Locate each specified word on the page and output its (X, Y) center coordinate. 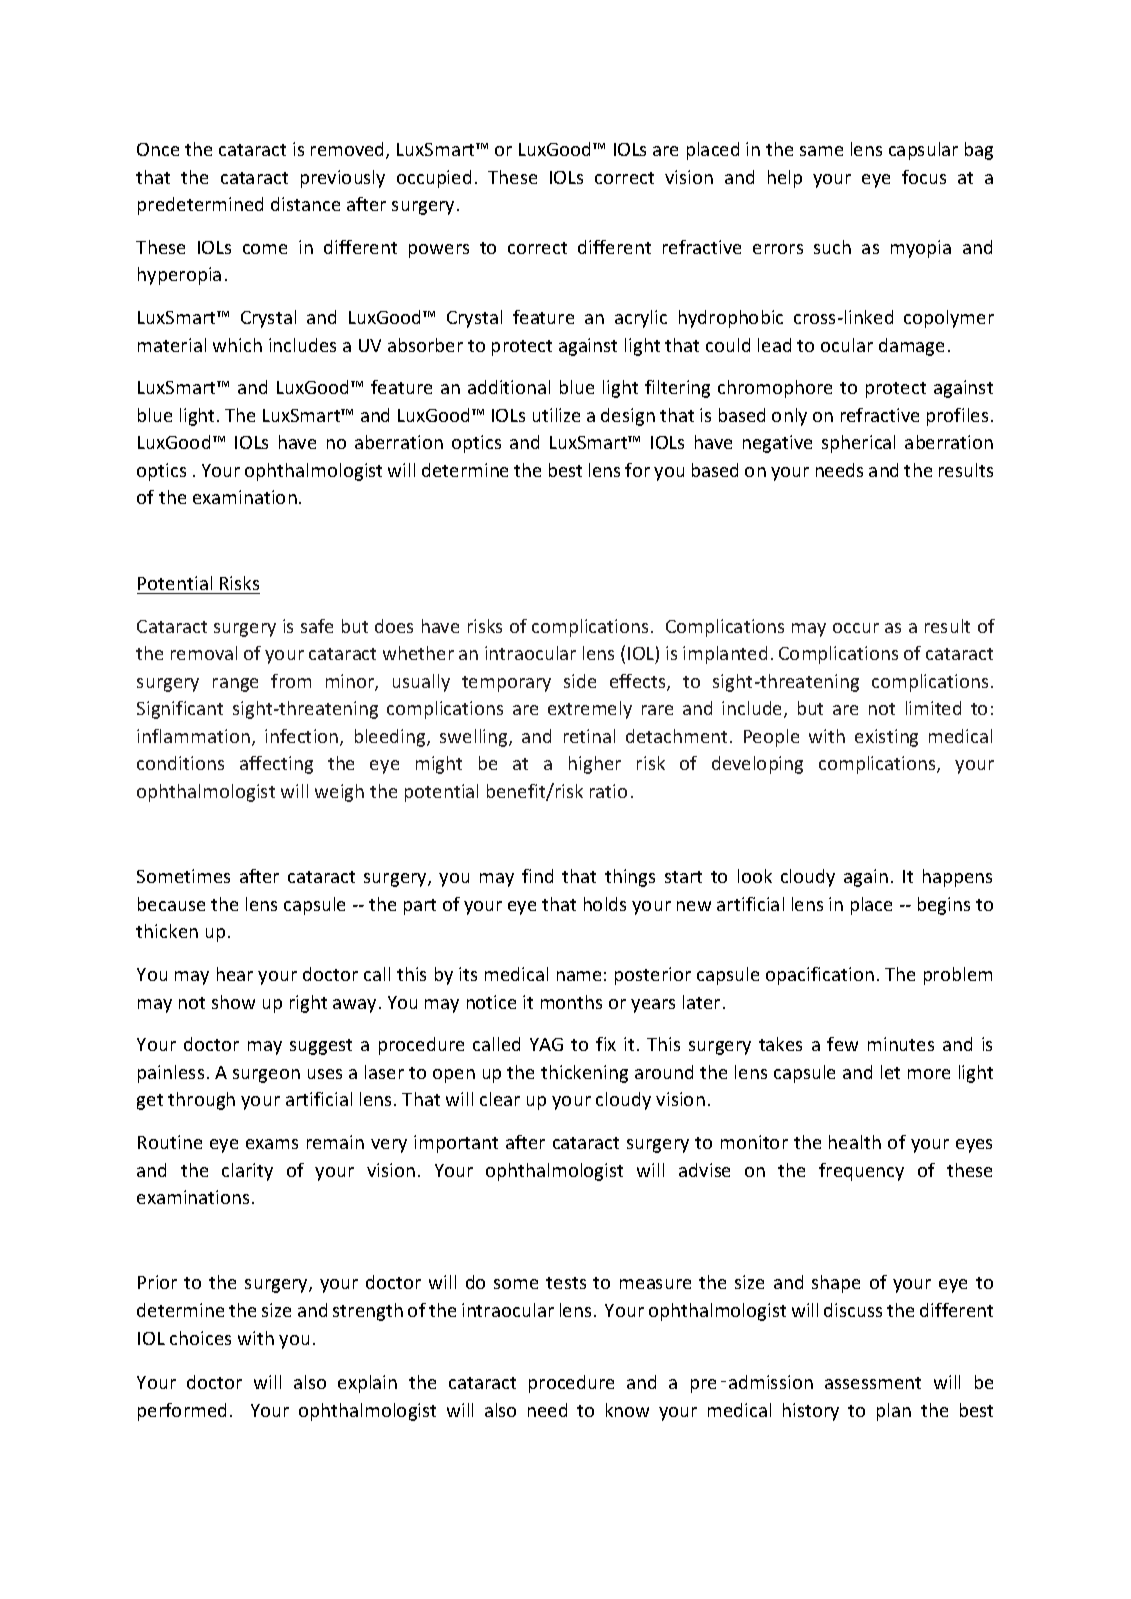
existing (886, 738)
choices (200, 1338)
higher (595, 765)
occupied (434, 179)
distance (305, 204)
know (627, 1410)
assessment (873, 1383)
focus (924, 177)
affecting (276, 765)
